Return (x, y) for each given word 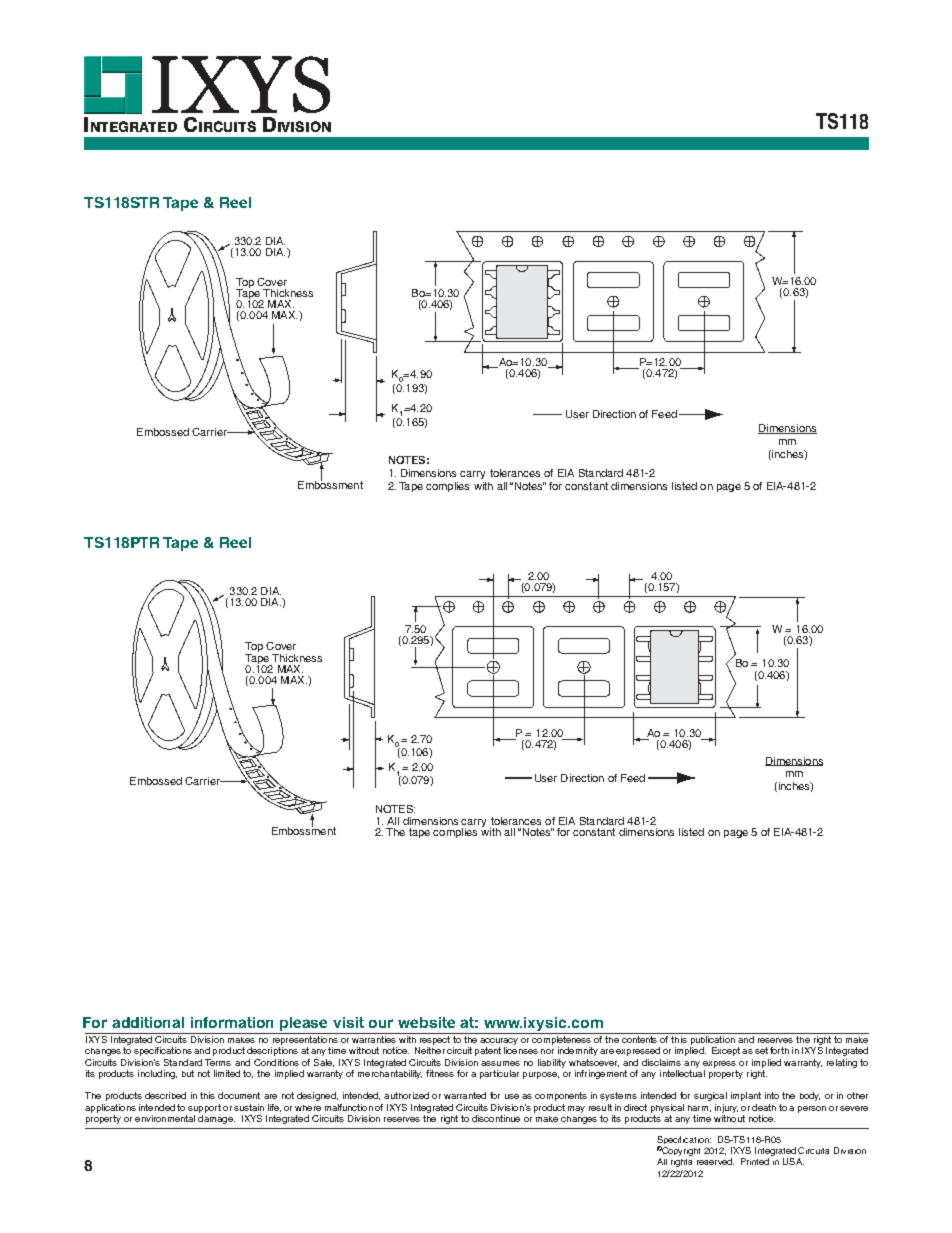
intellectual (682, 1072)
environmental (165, 1118)
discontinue (496, 1118)
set (761, 1050)
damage (216, 1118)
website (426, 1022)
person (812, 1109)
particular (499, 1074)
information (232, 1022)
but (188, 1073)
